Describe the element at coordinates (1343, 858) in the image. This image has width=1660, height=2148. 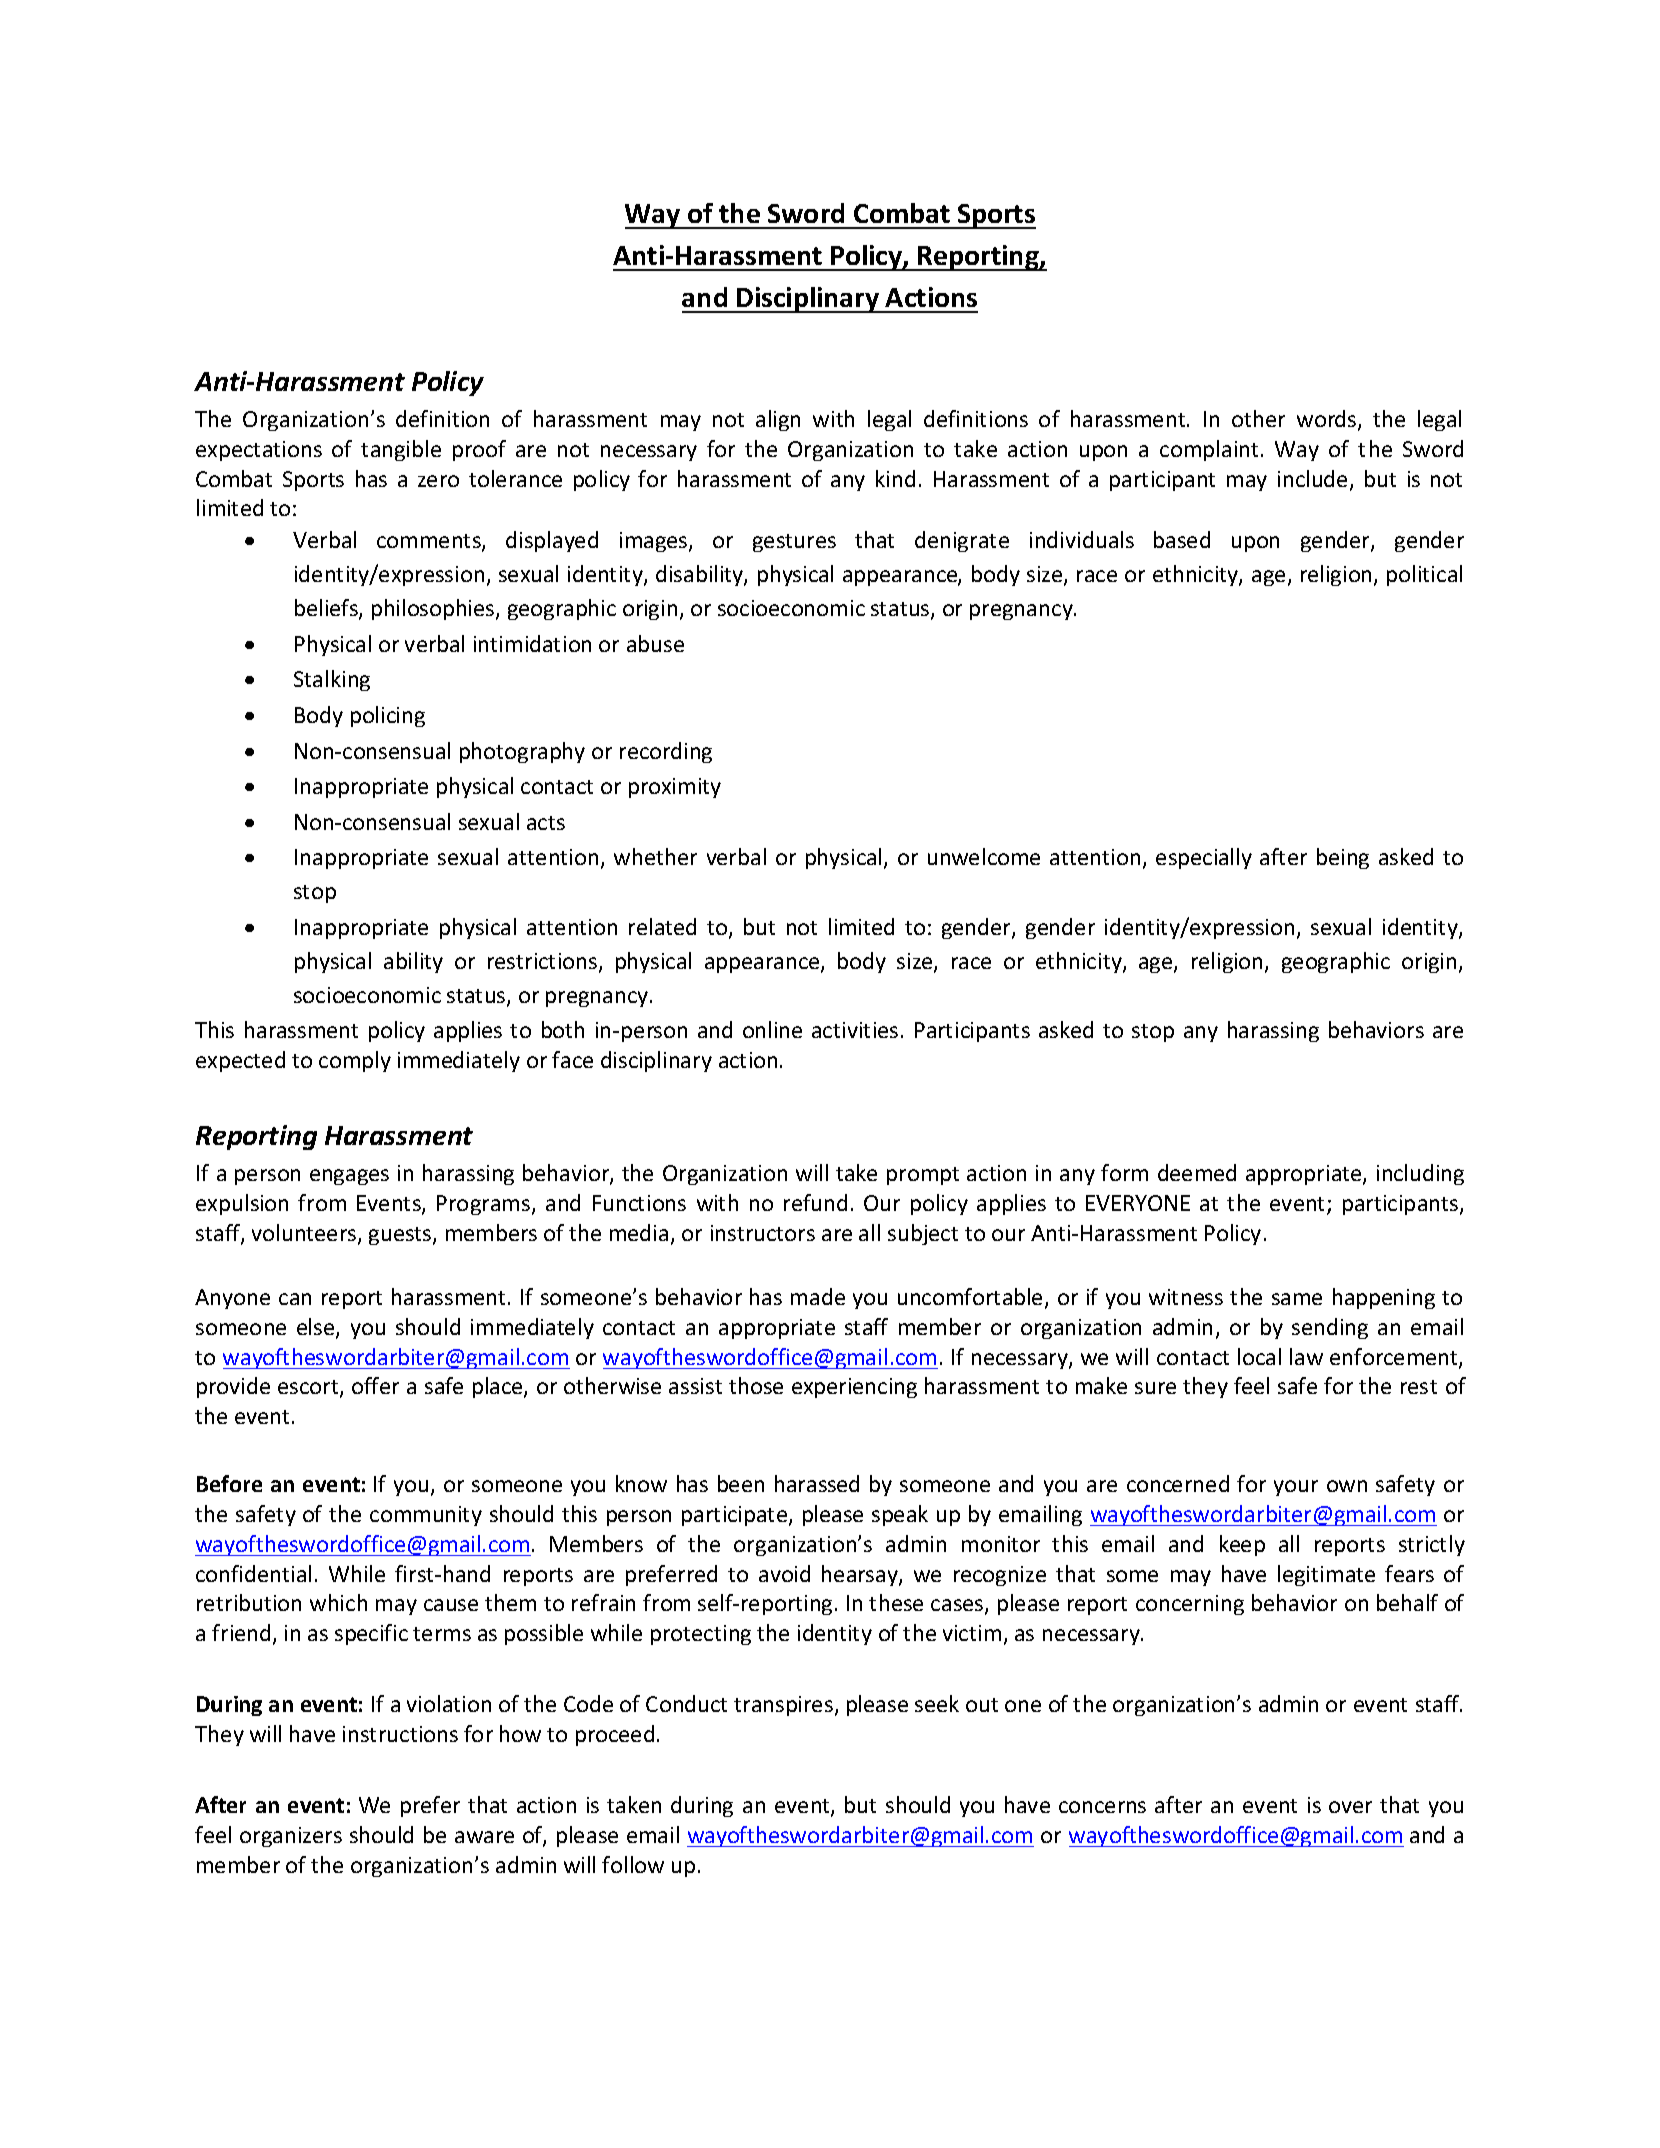
I see `being` at that location.
